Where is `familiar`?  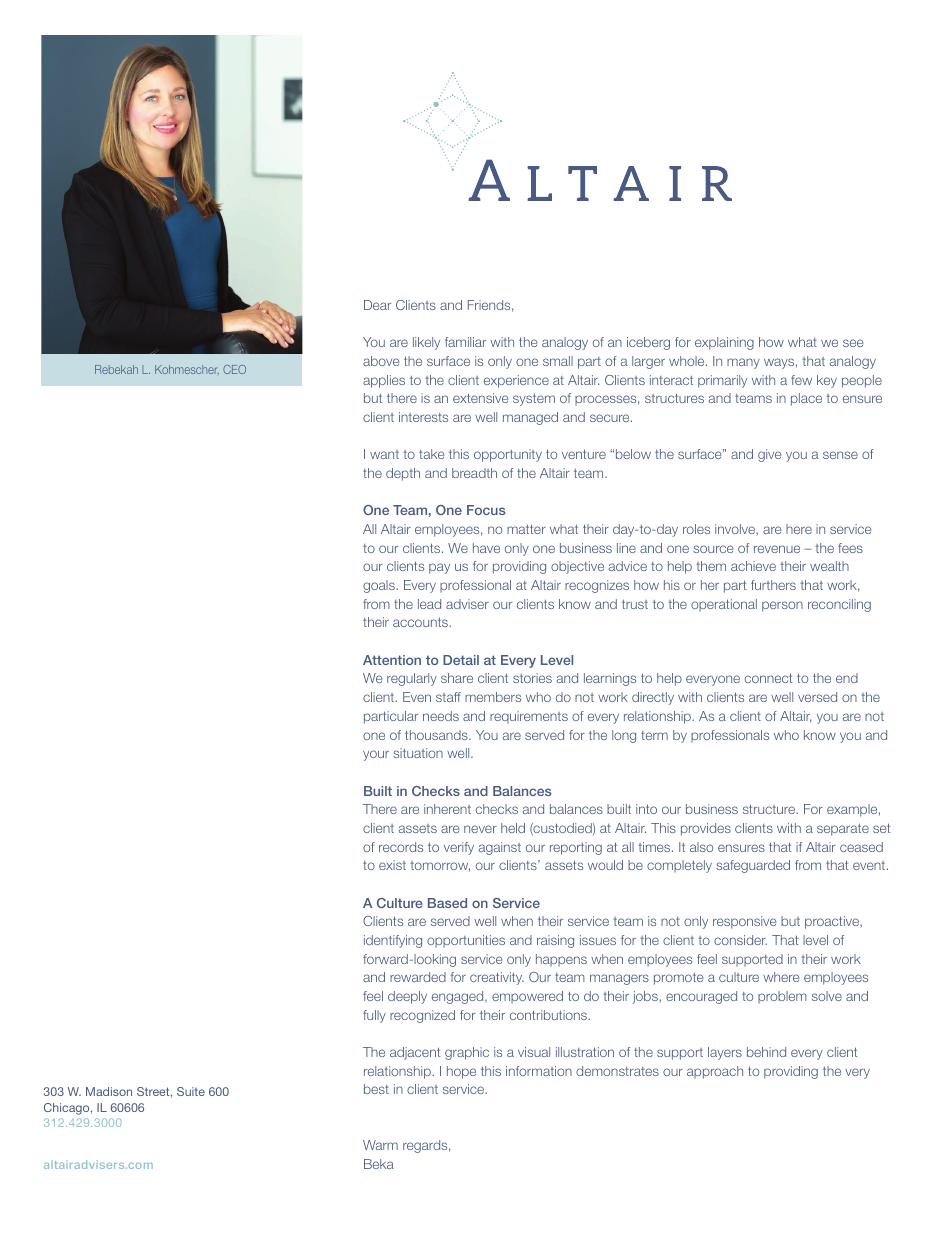 familiar is located at coordinates (465, 342).
